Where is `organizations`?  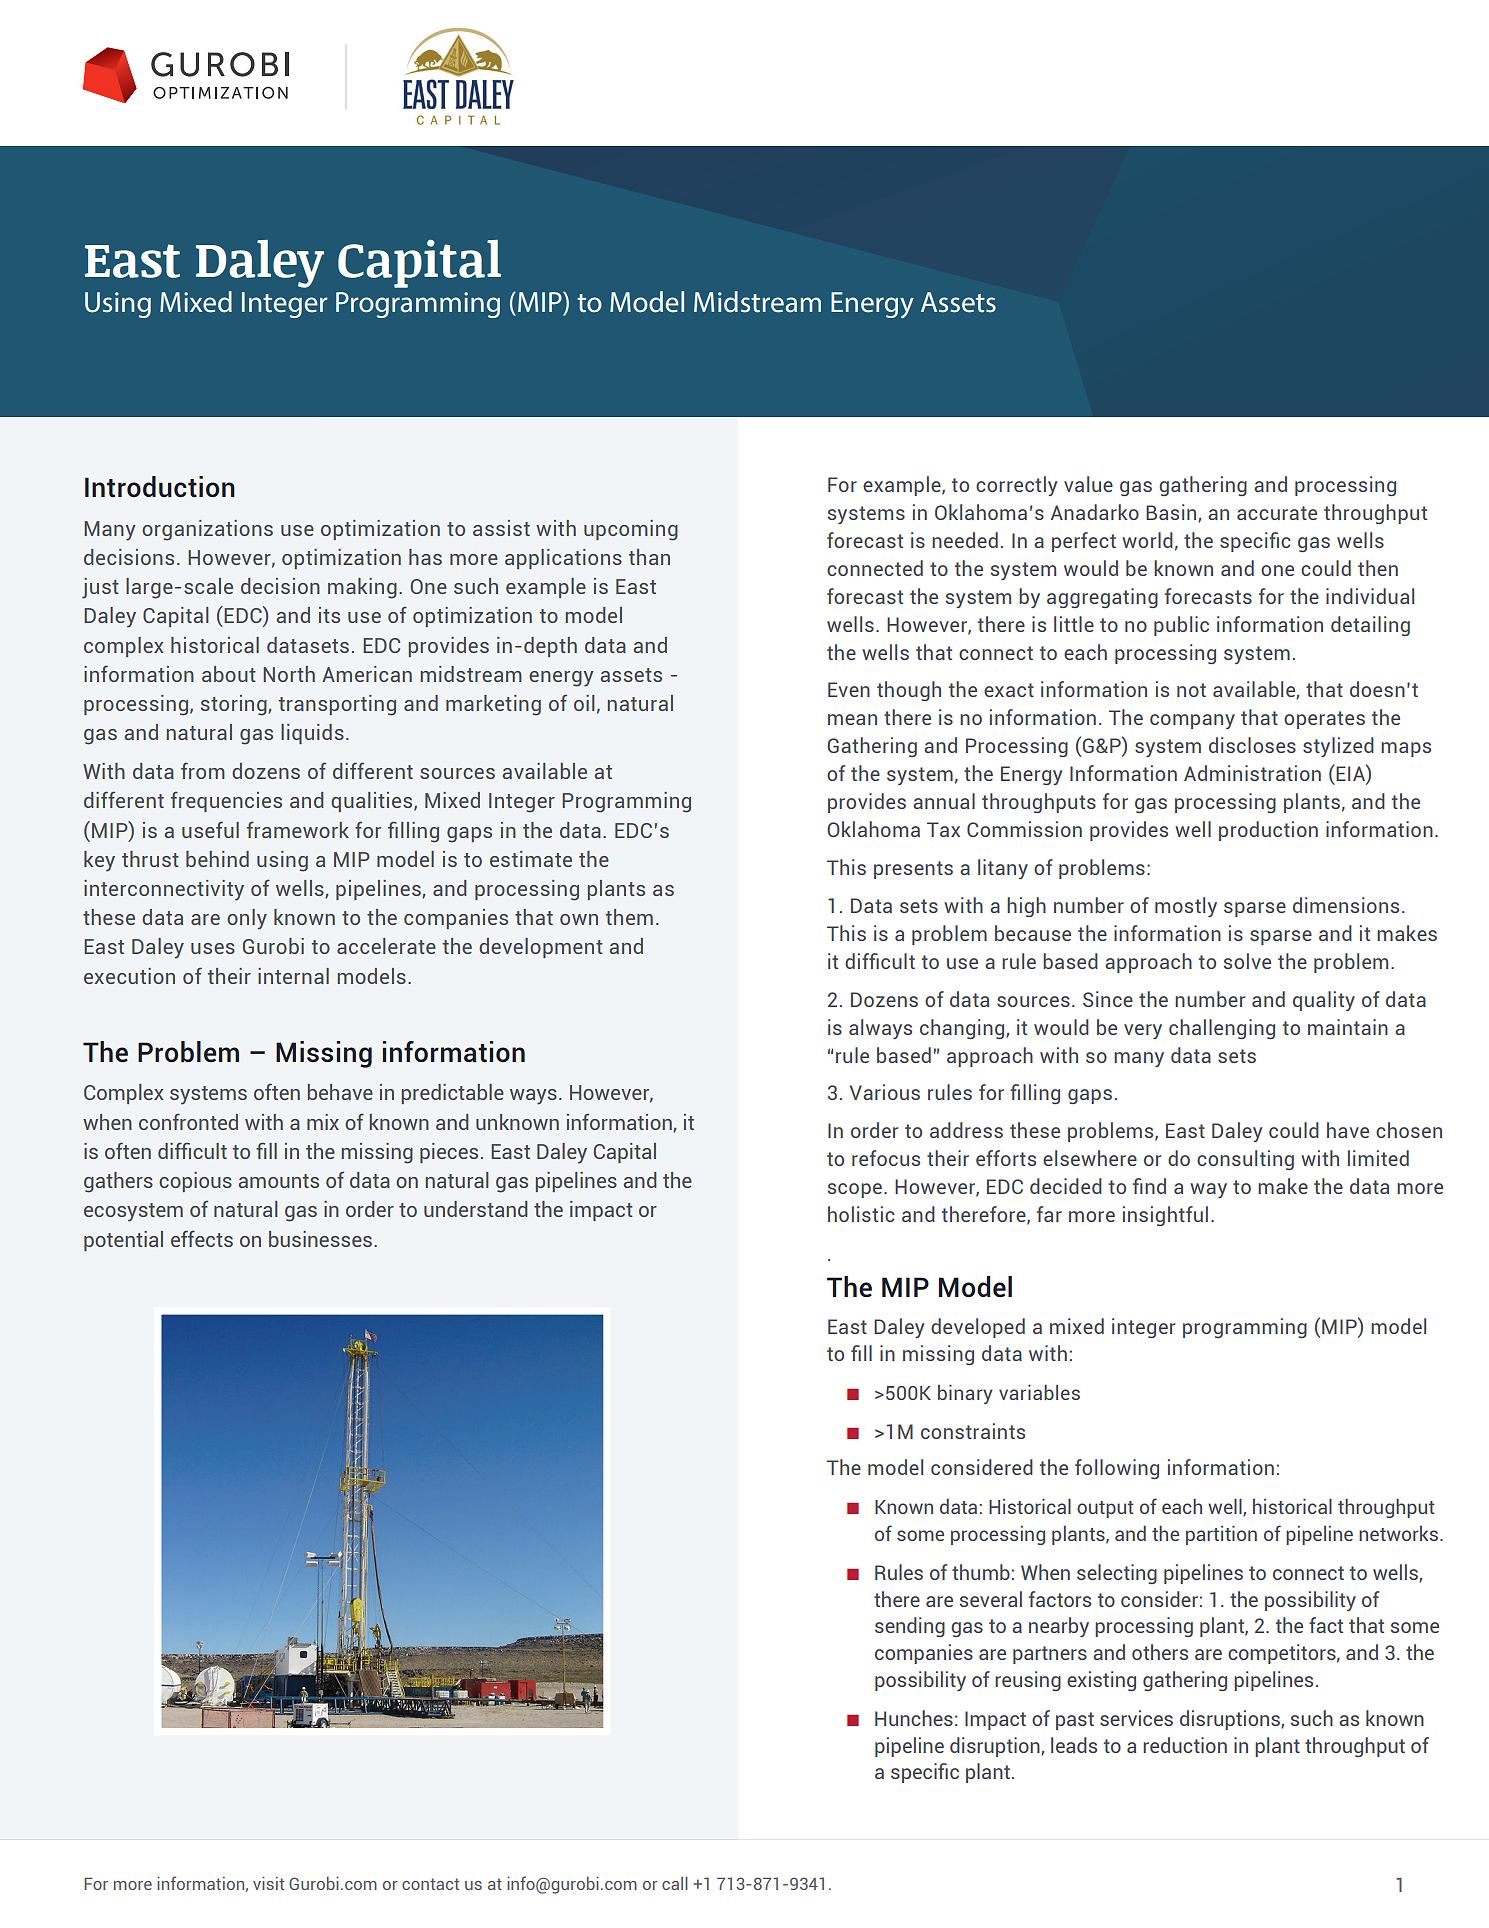 organizations is located at coordinates (207, 530).
